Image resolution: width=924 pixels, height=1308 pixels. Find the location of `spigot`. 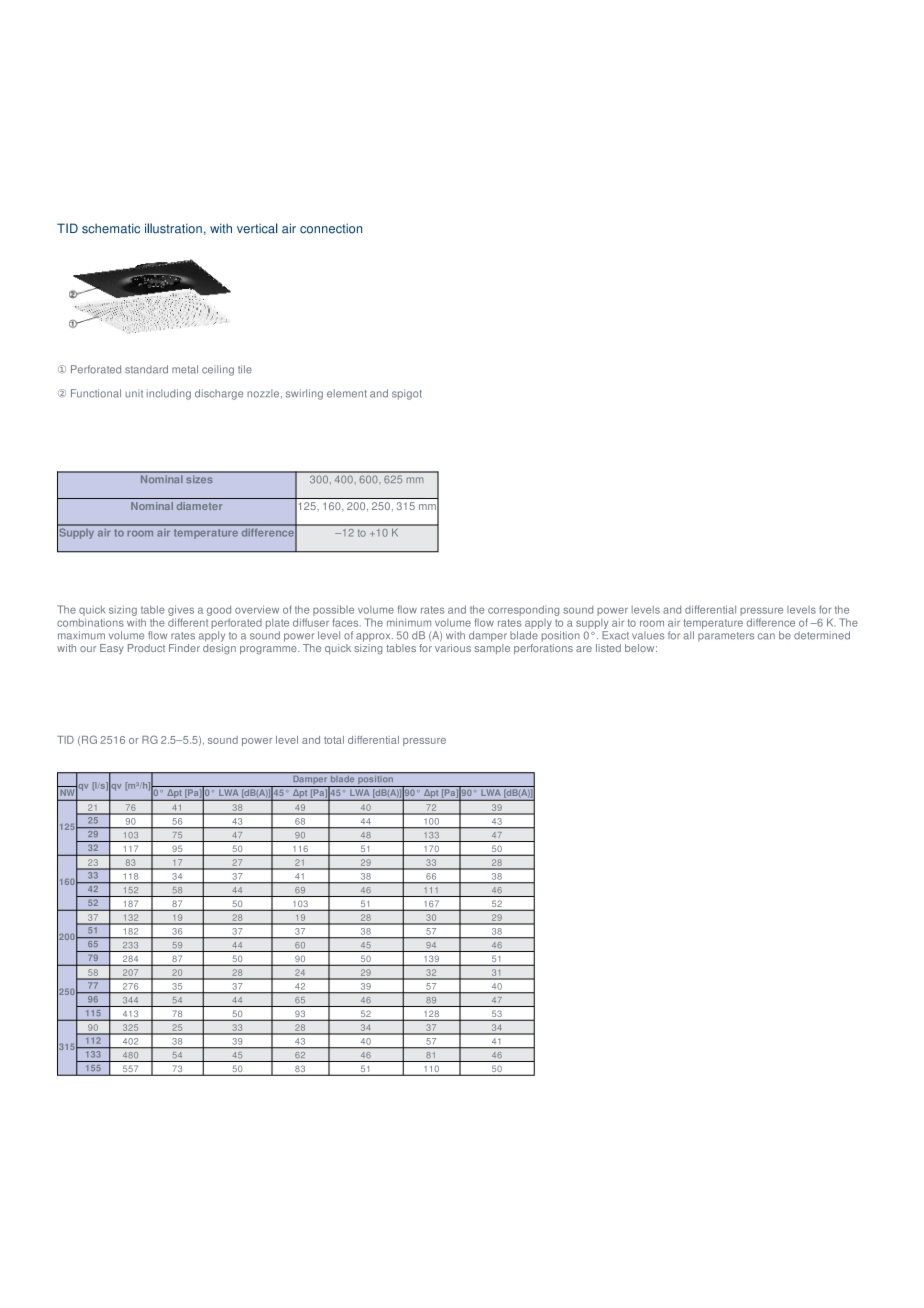

spigot is located at coordinates (407, 394).
